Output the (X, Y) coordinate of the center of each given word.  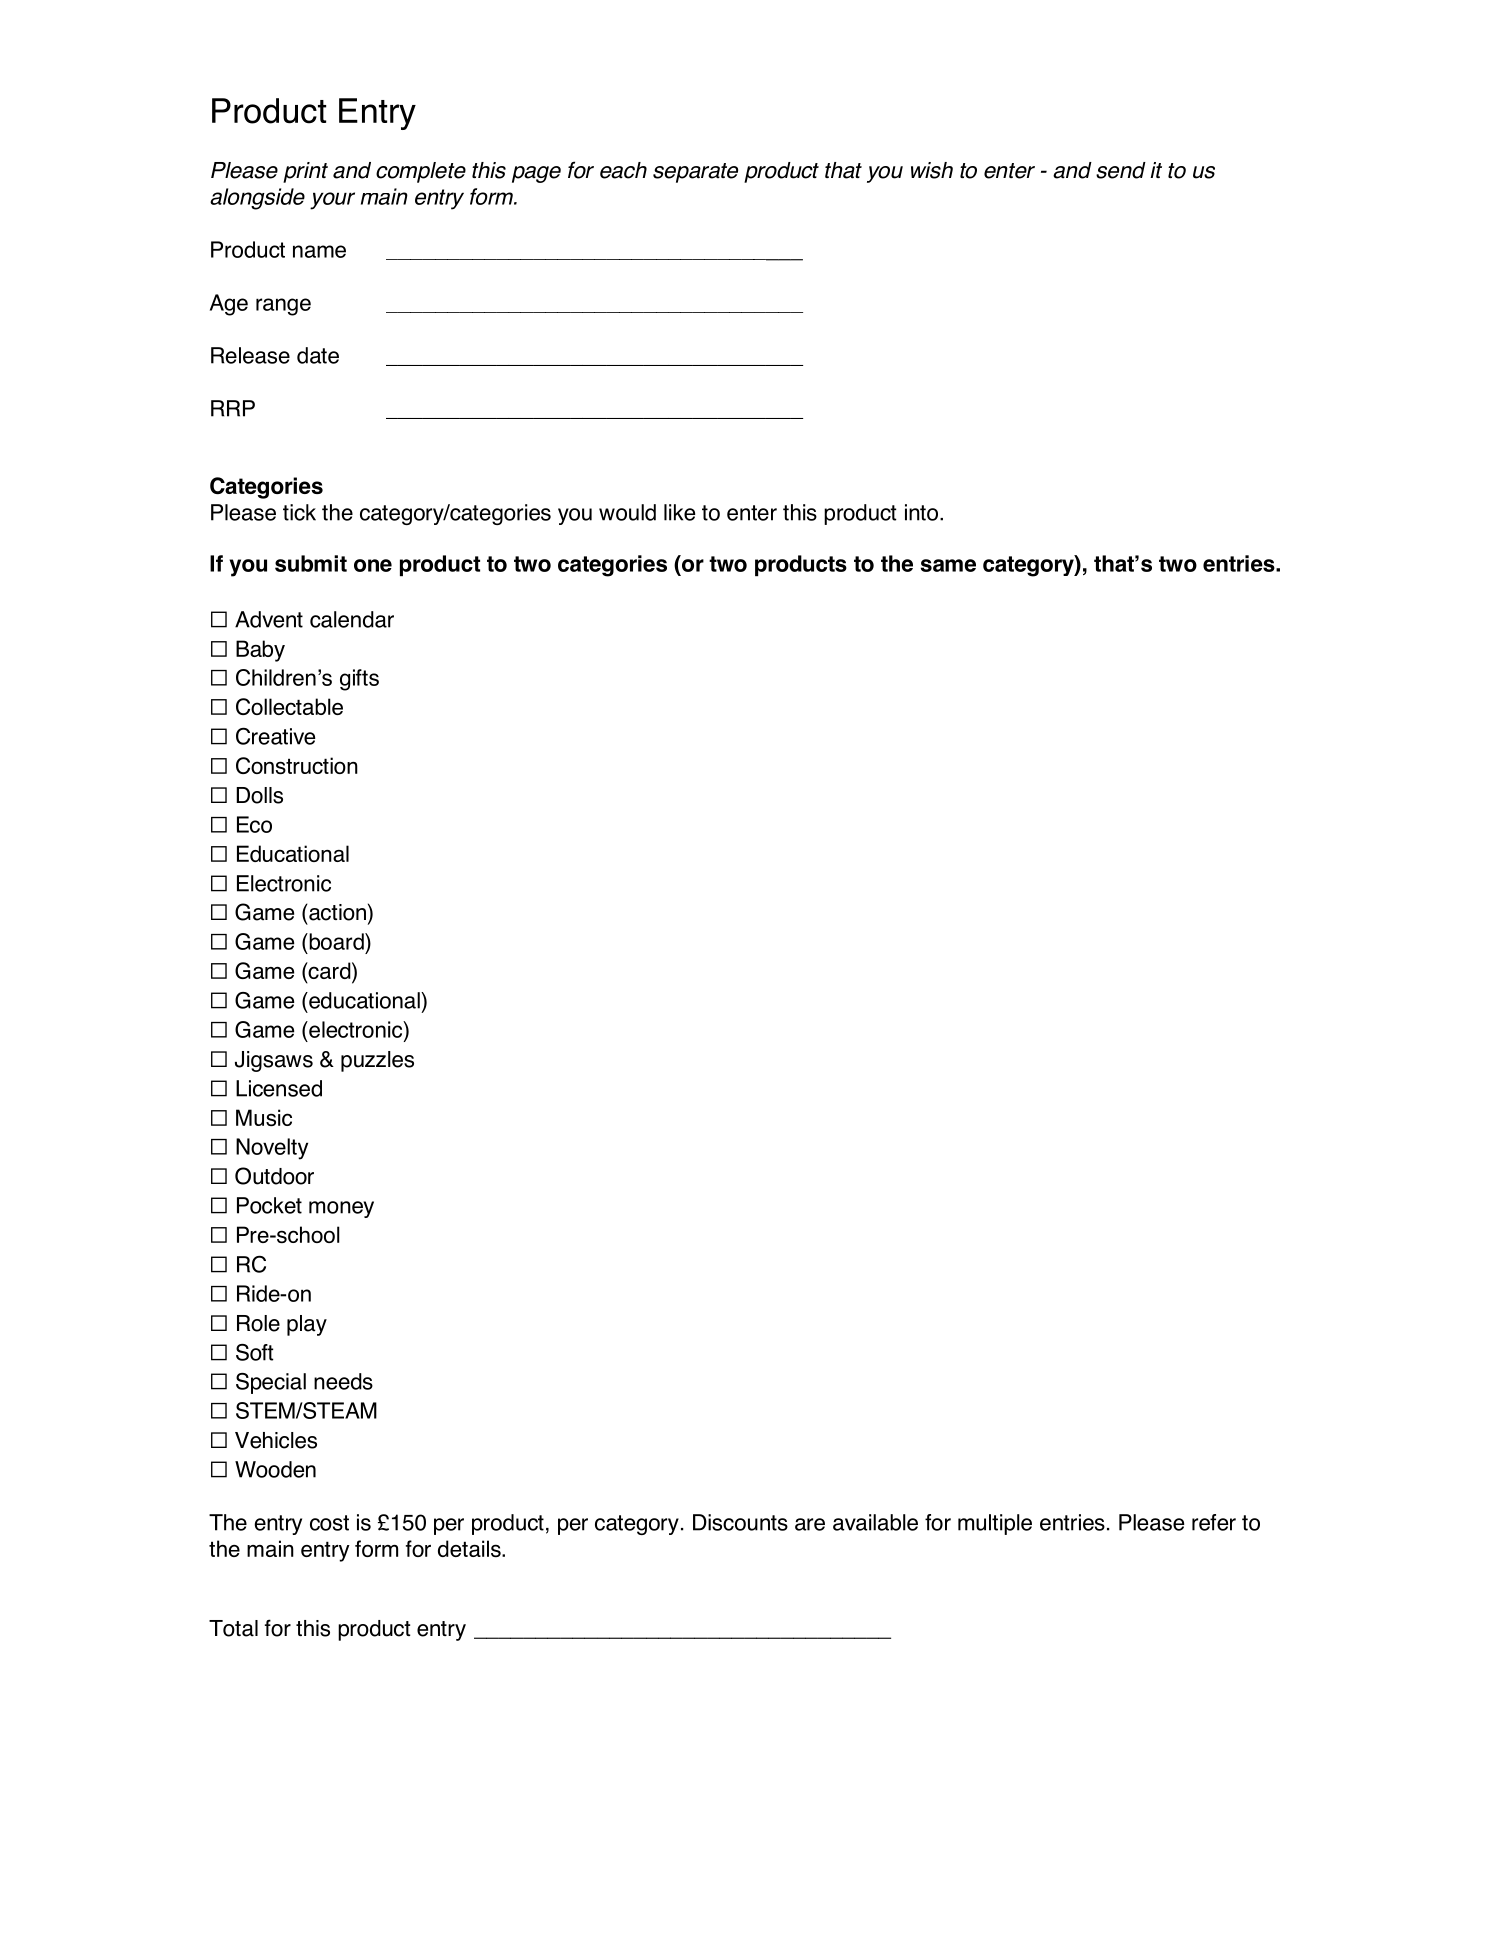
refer (1214, 1522)
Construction (297, 765)
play (307, 1325)
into (921, 512)
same (948, 565)
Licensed (279, 1088)
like (679, 512)
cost (329, 1523)
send (1121, 170)
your (332, 201)
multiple (995, 1524)
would (627, 512)
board (336, 941)
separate (695, 173)
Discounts (740, 1522)
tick (299, 512)
